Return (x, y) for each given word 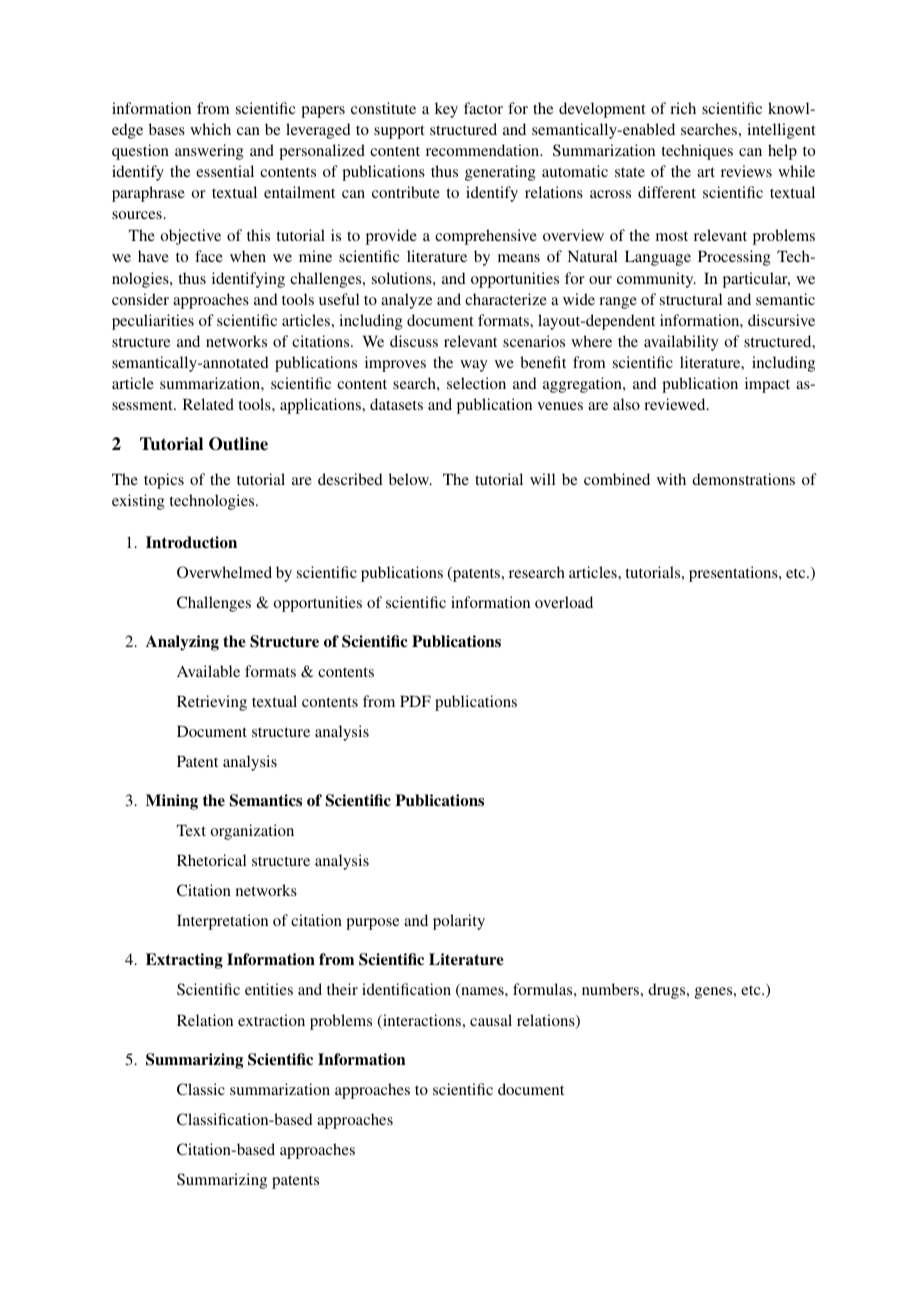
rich (683, 108)
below (410, 479)
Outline (238, 444)
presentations (734, 574)
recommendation (484, 150)
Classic (201, 1089)
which (210, 129)
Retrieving (212, 703)
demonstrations (743, 479)
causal (491, 1020)
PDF (415, 701)
